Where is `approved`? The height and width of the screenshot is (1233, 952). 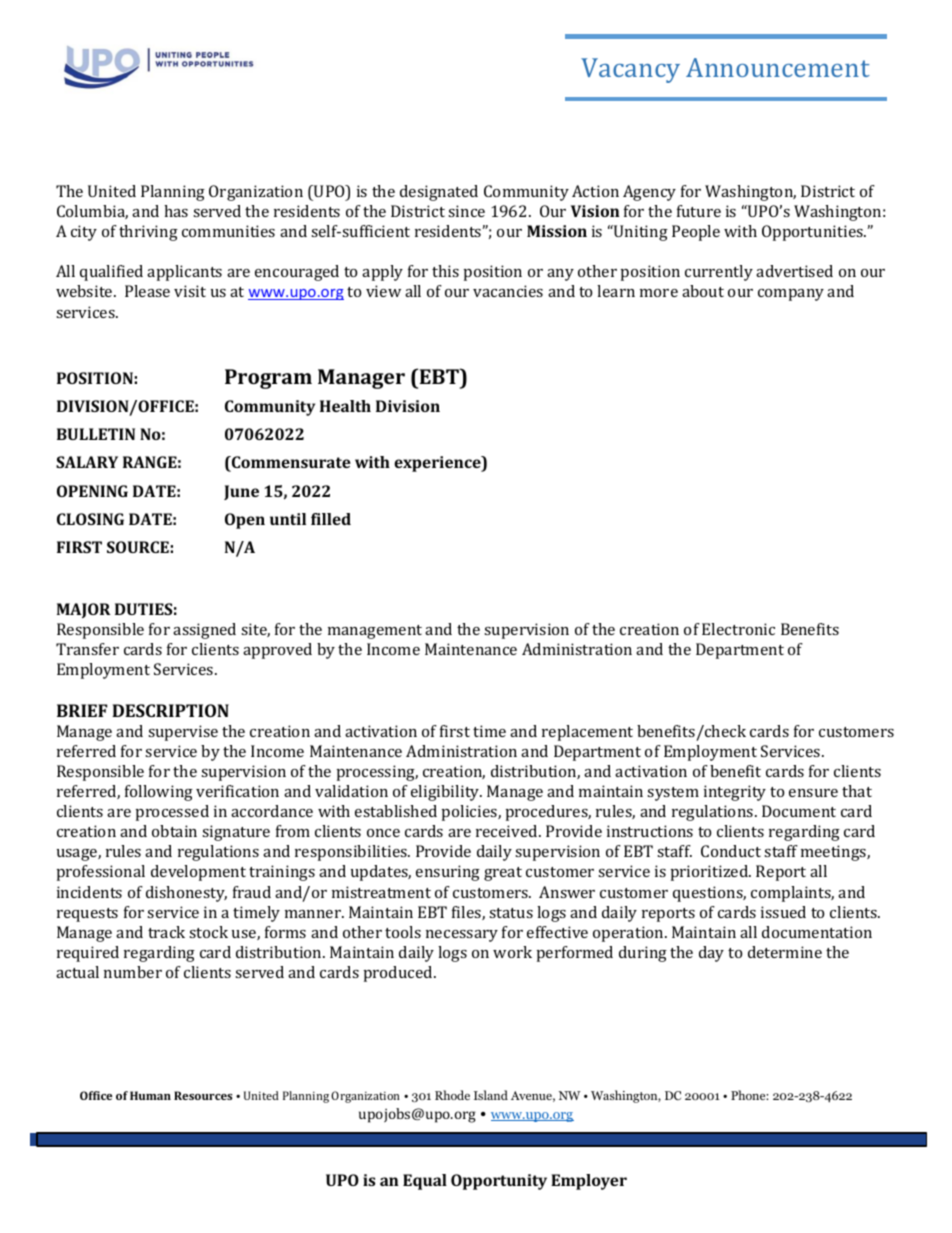 approved is located at coordinates (277, 651).
